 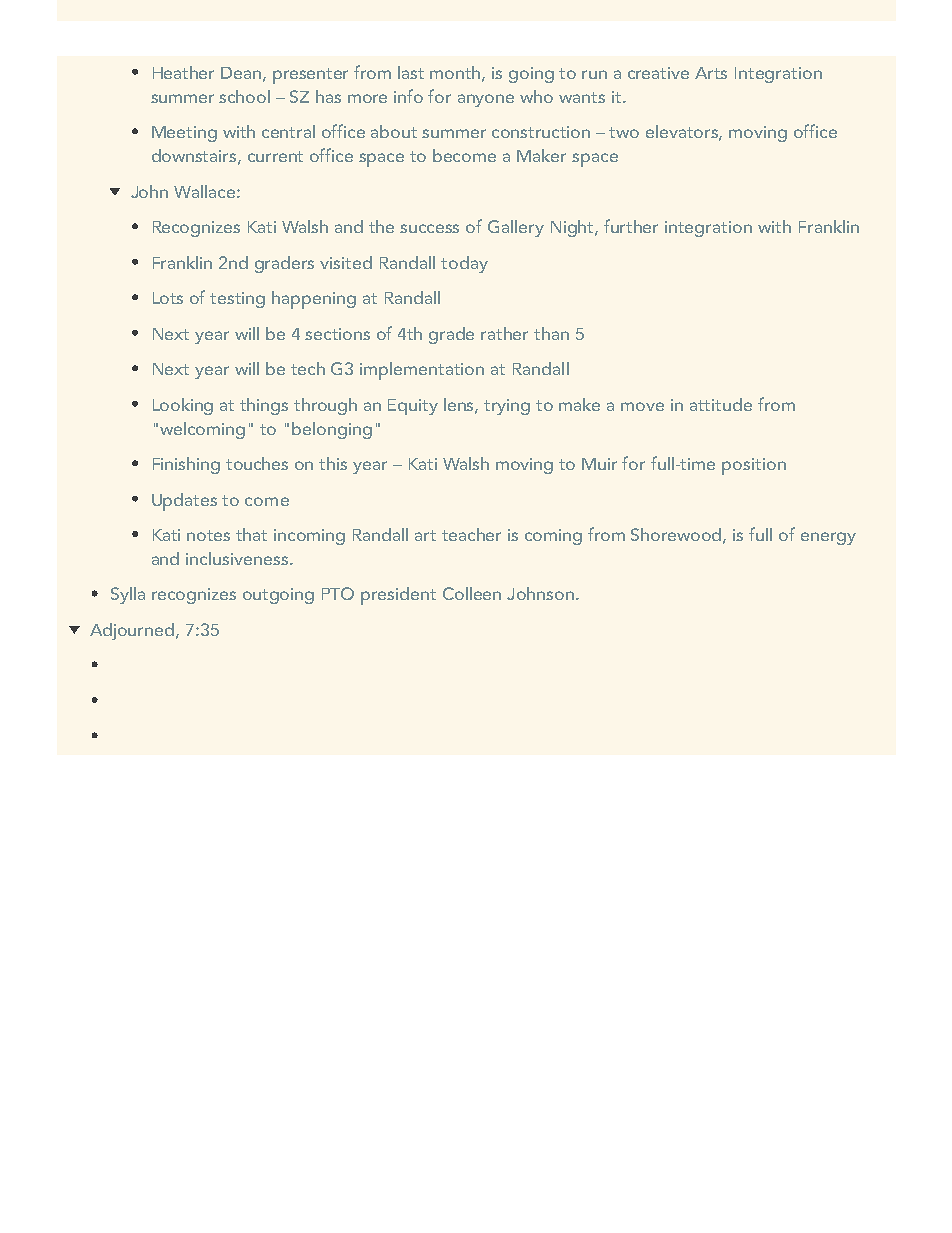 What do you see at coordinates (631, 226) in the screenshot?
I see `further` at bounding box center [631, 226].
